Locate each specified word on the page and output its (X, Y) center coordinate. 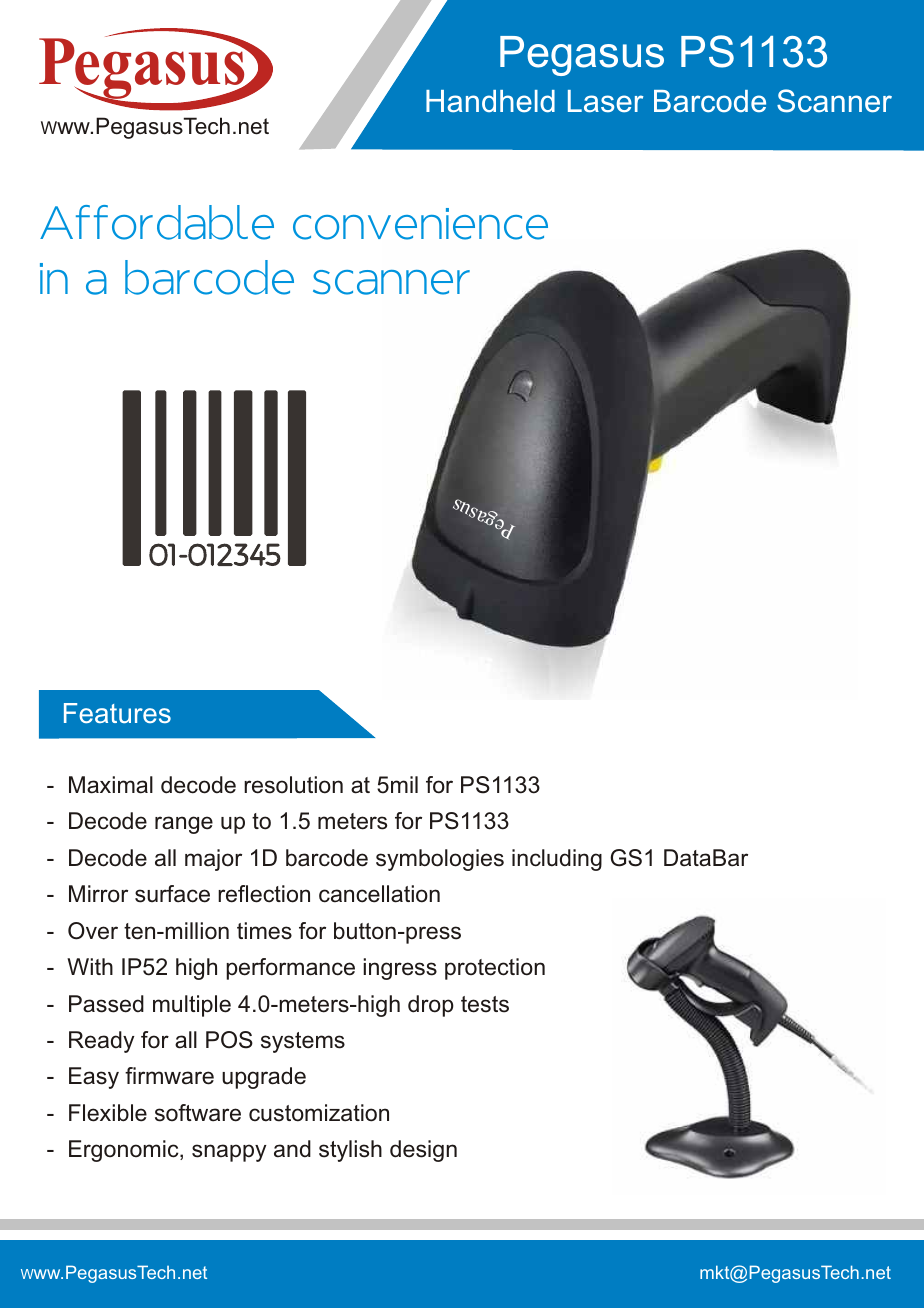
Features (117, 713)
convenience (420, 224)
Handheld (490, 101)
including (557, 860)
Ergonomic (125, 1151)
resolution (293, 785)
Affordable (157, 222)
